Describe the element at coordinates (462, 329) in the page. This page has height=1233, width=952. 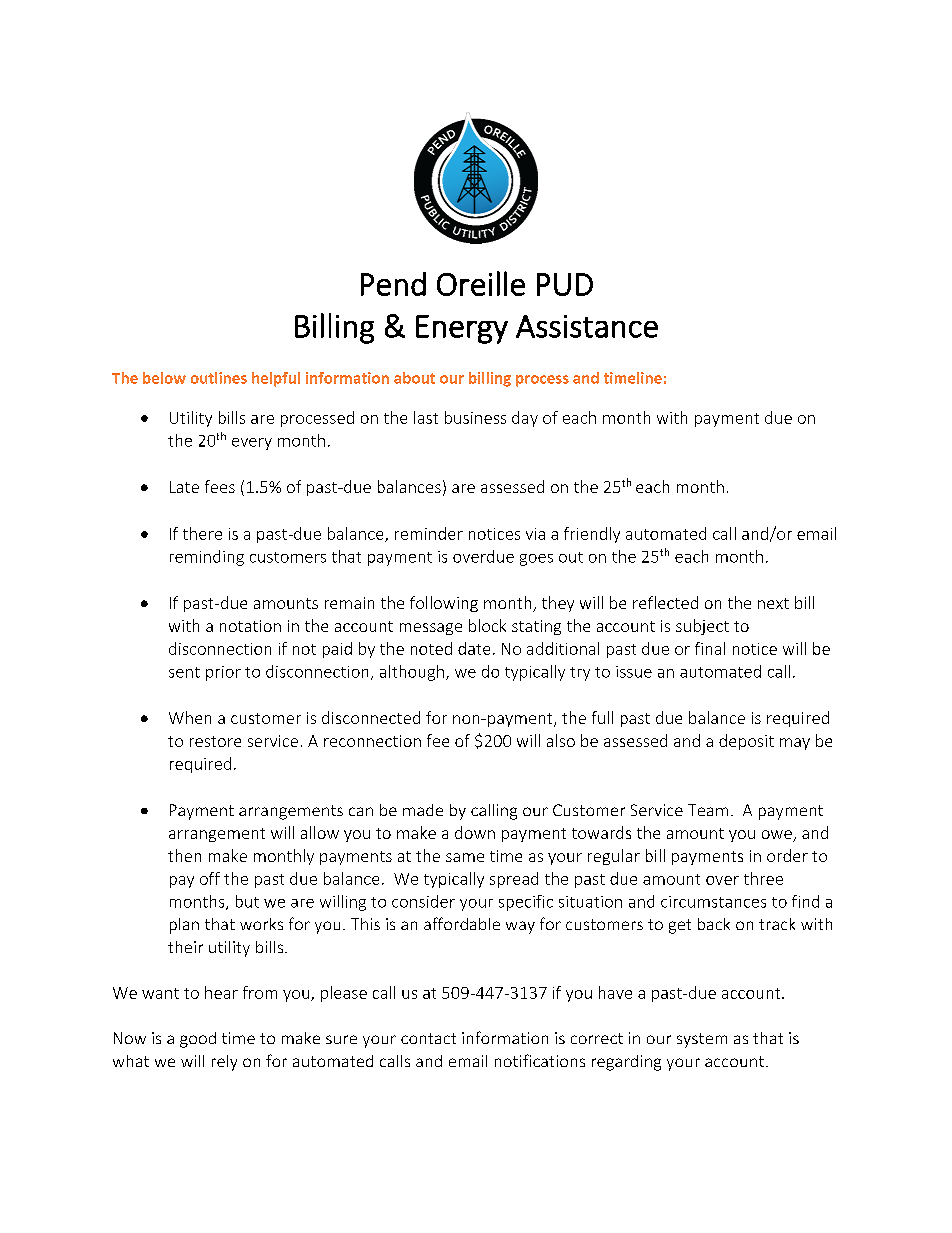
I see `Energy` at that location.
